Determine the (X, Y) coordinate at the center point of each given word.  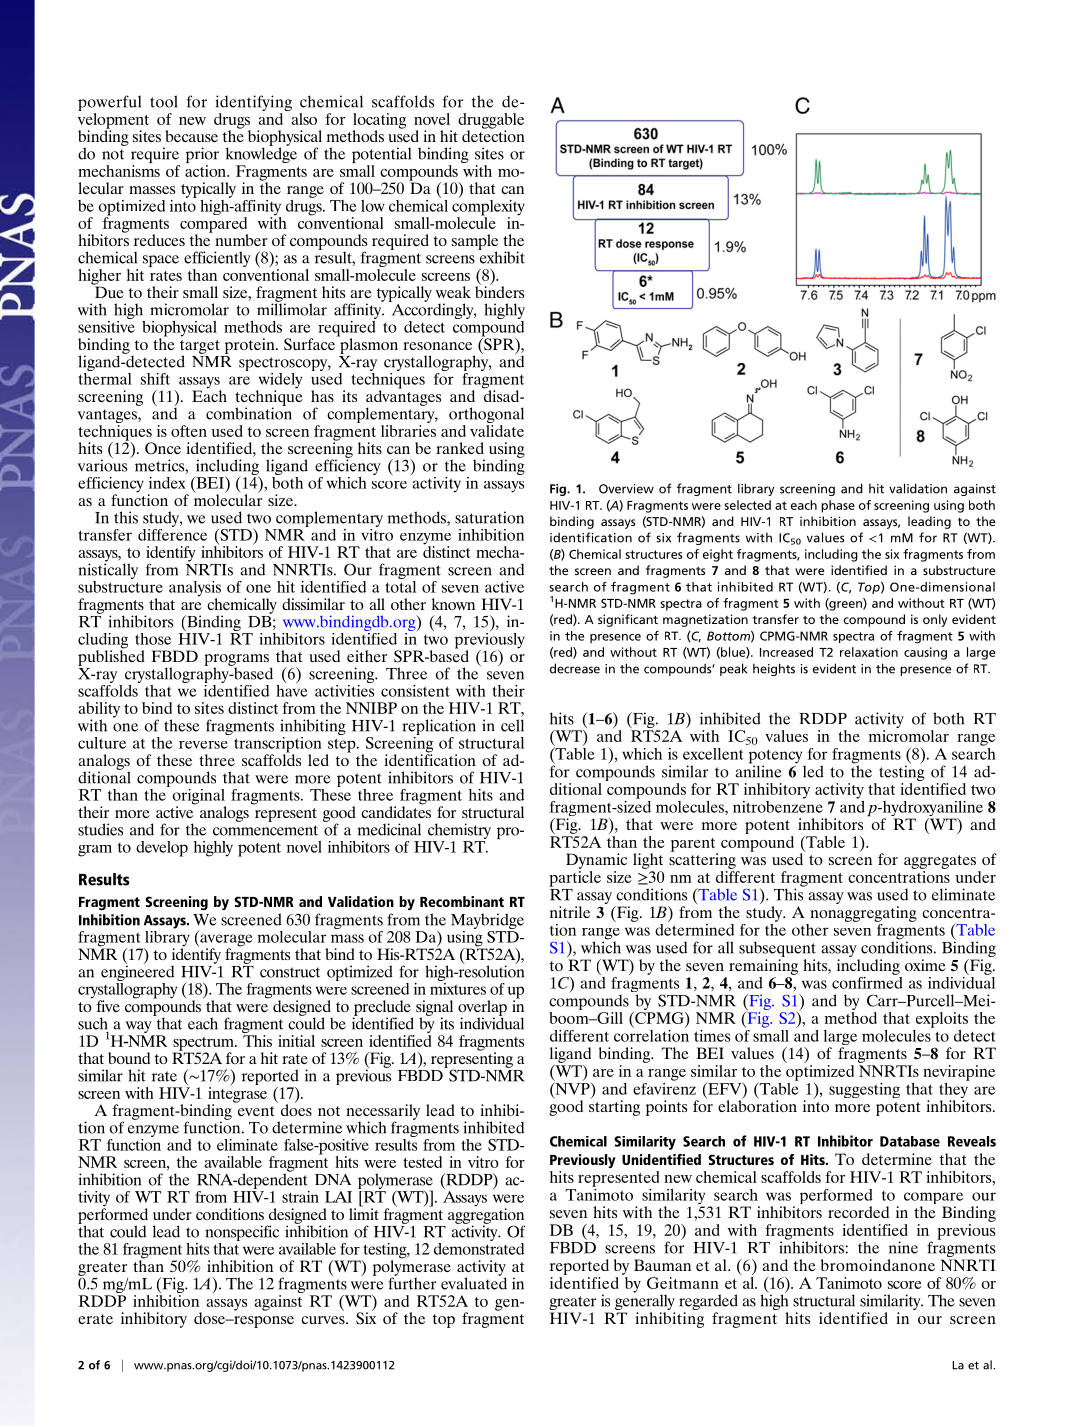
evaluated (474, 1282)
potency (777, 757)
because (191, 136)
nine (903, 1247)
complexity (488, 207)
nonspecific (242, 1234)
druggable (491, 122)
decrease (575, 668)
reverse (203, 745)
